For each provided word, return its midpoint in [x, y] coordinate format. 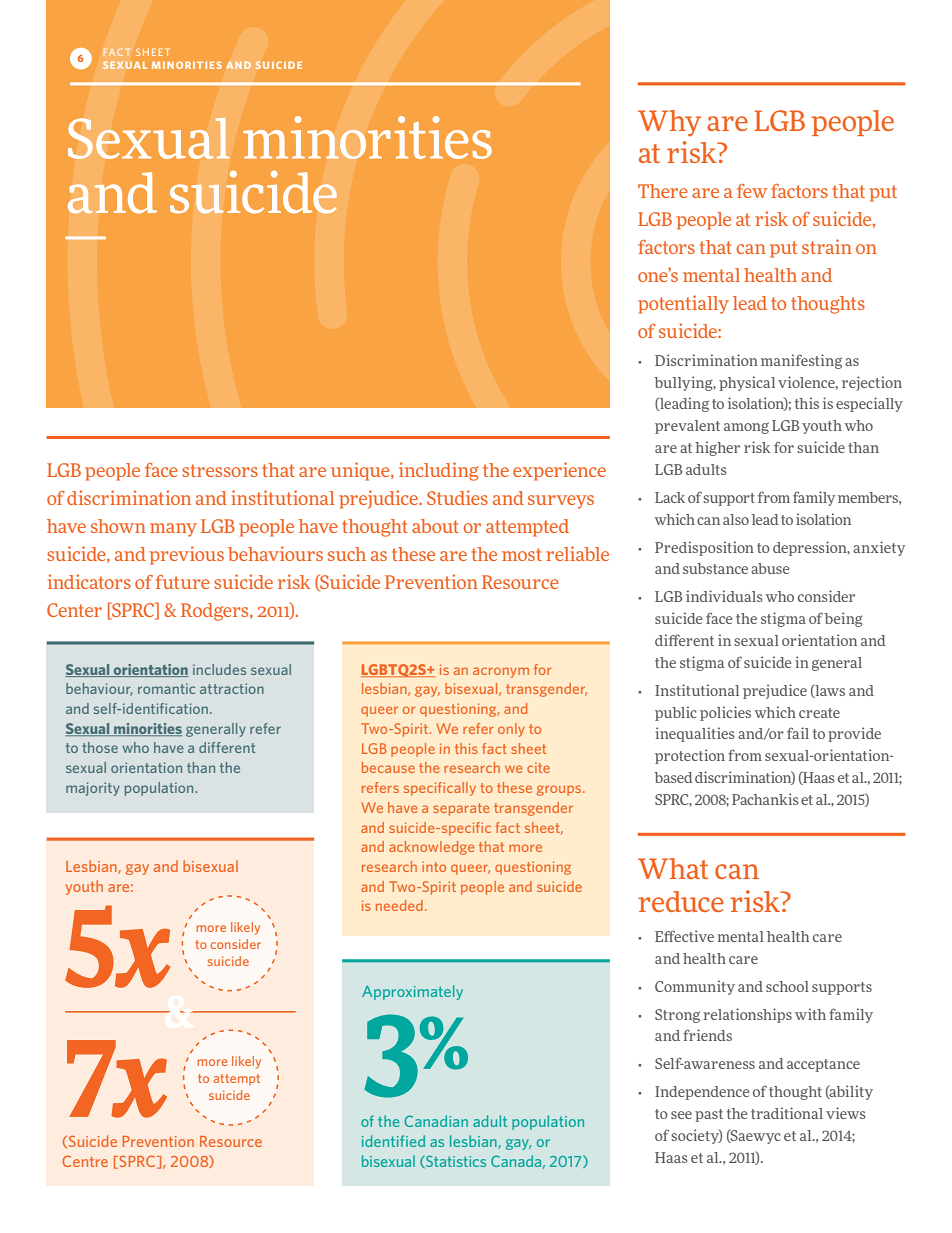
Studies [457, 497]
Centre [85, 1161]
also [736, 519]
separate [461, 809]
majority [93, 789]
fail [798, 733]
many [173, 530]
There [663, 191]
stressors [220, 470]
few [752, 191]
